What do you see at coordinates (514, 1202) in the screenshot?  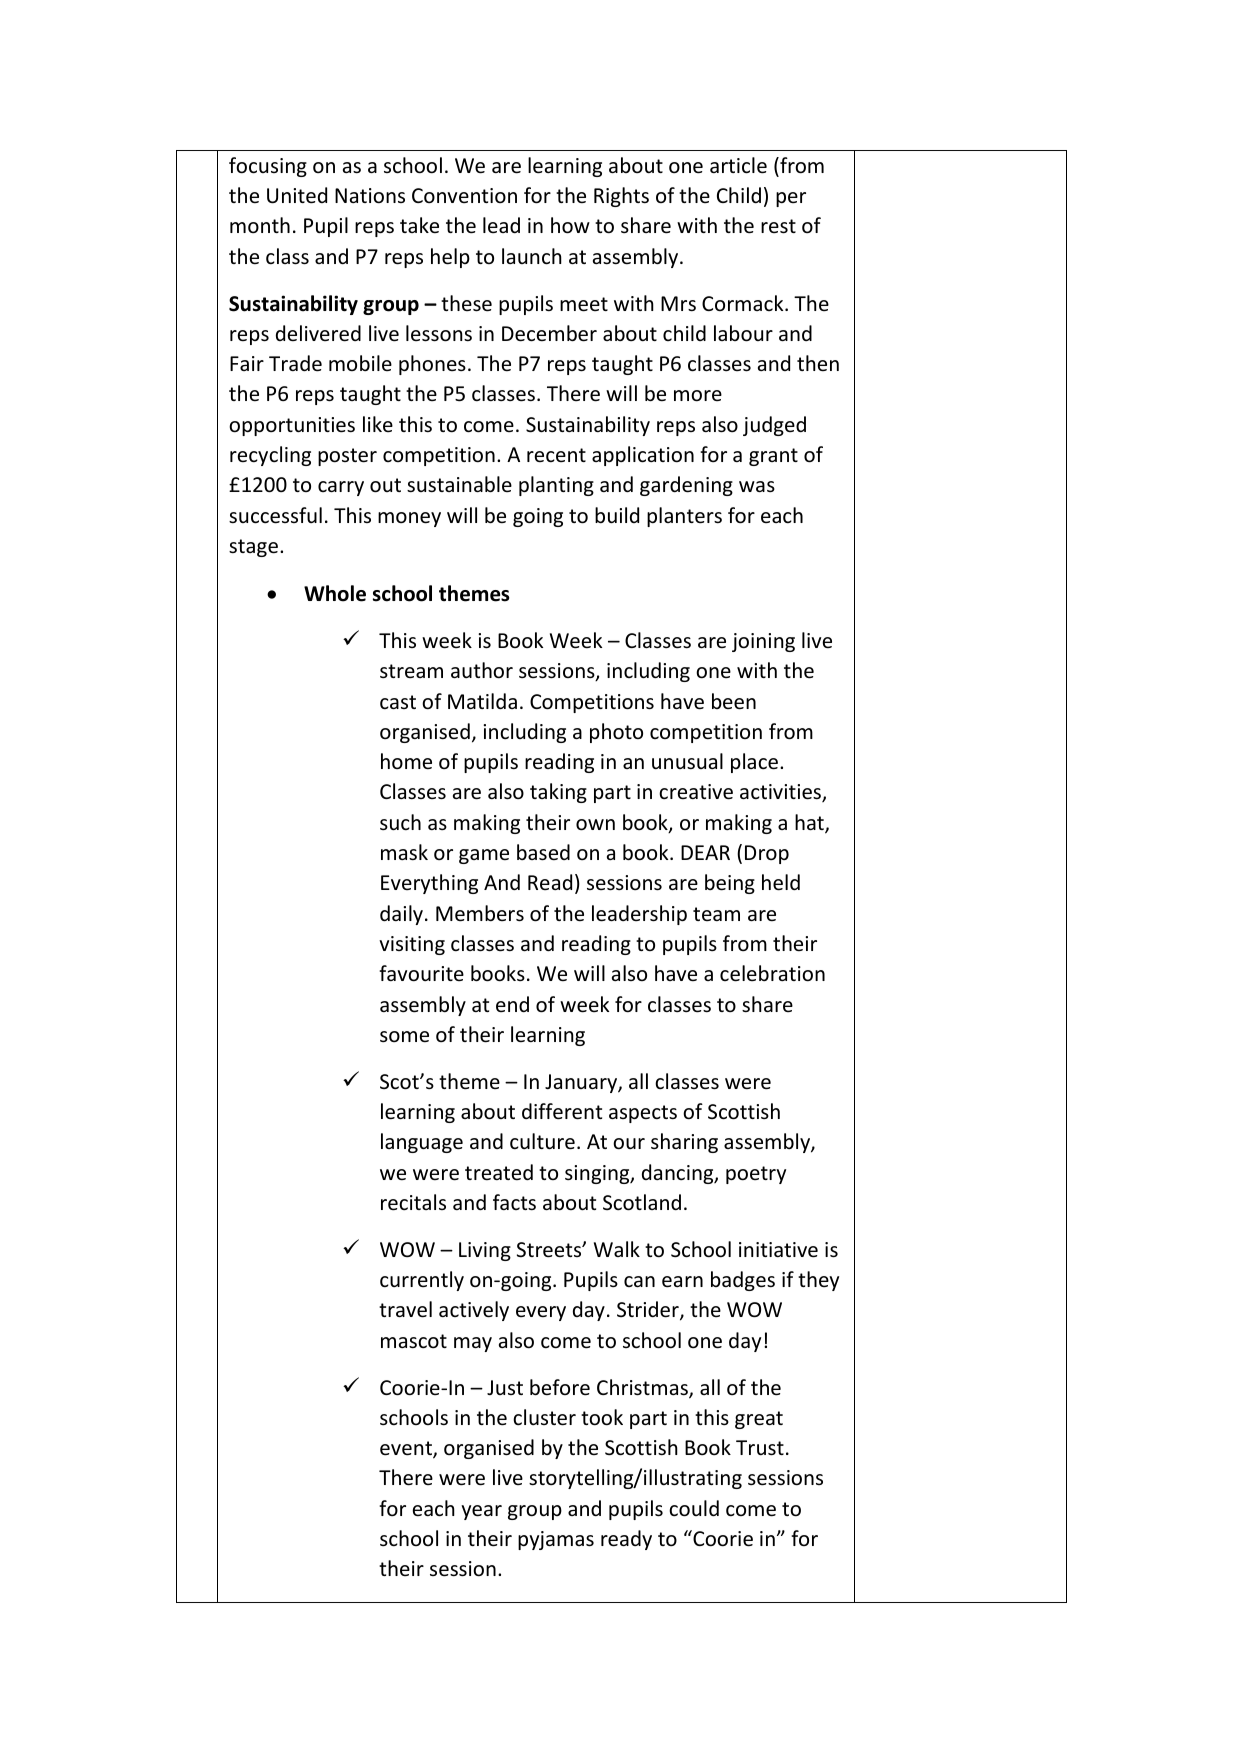 I see `facts` at bounding box center [514, 1202].
